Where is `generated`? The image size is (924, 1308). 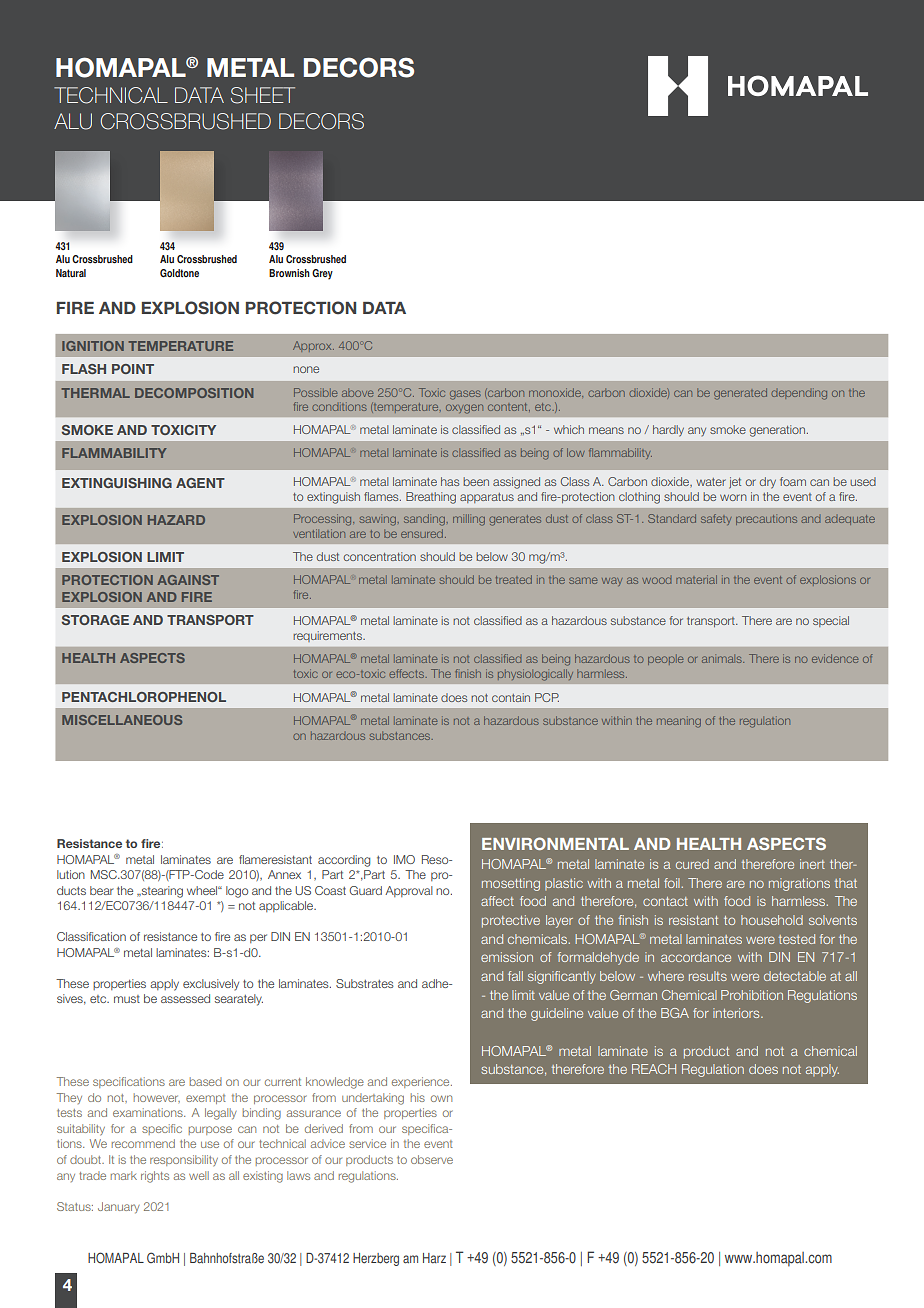
generated is located at coordinates (740, 394).
